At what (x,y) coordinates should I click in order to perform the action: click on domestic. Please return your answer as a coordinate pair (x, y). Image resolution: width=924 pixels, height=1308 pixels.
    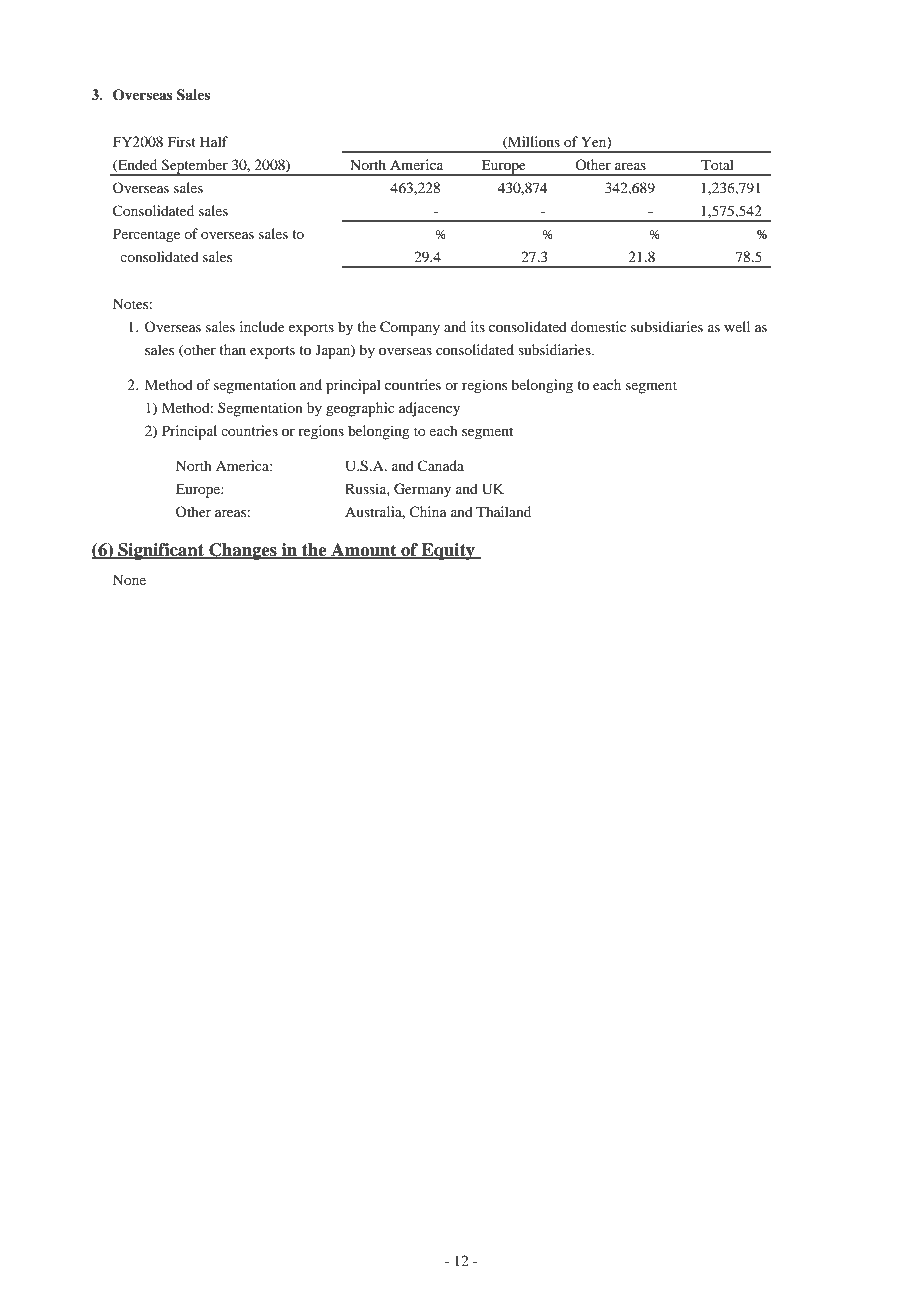
    Looking at the image, I should click on (598, 326).
